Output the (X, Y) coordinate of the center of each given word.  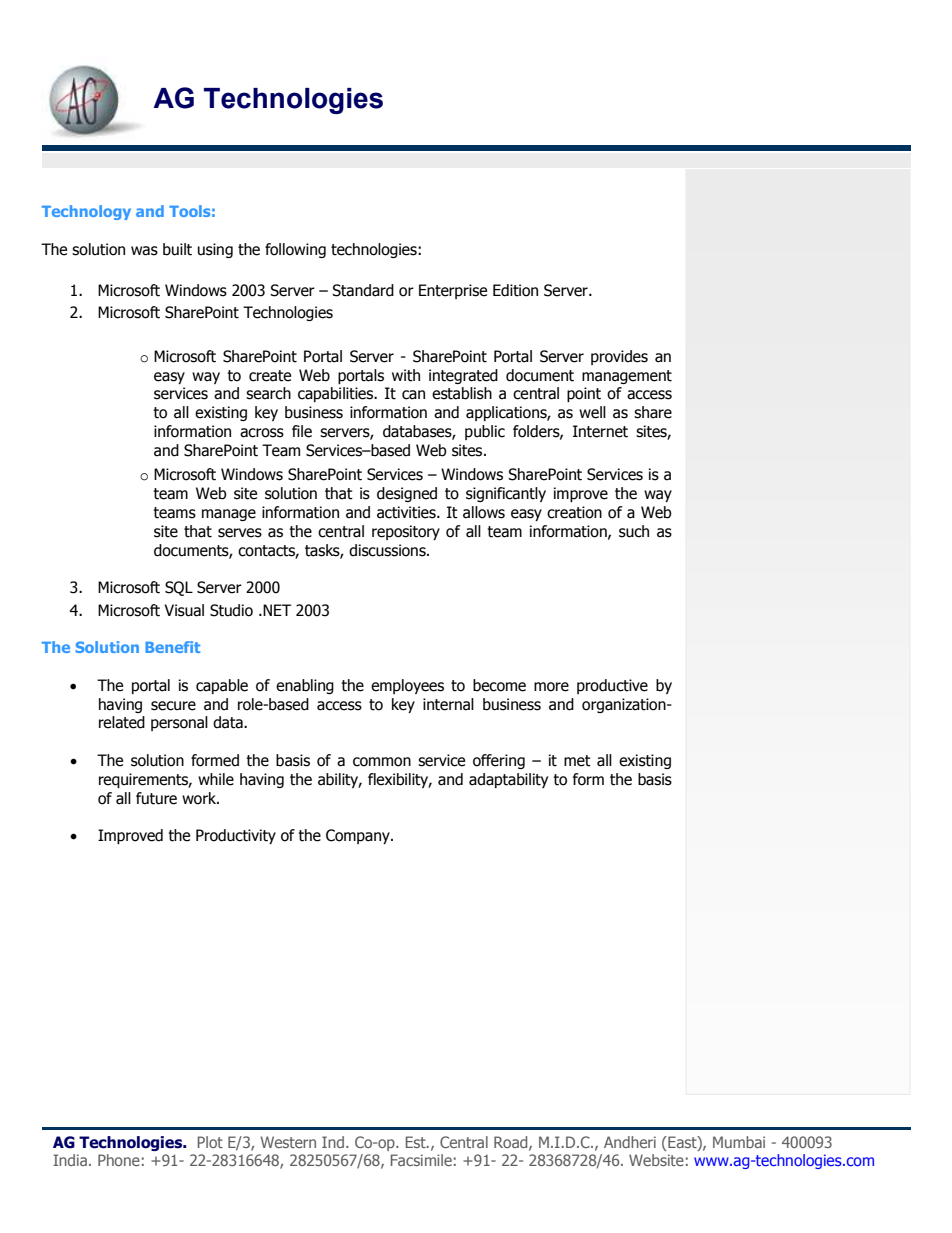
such (634, 531)
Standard (363, 290)
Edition (515, 290)
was (144, 251)
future (156, 798)
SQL (179, 588)
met (577, 761)
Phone (119, 1160)
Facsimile (421, 1160)
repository (406, 532)
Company (359, 836)
